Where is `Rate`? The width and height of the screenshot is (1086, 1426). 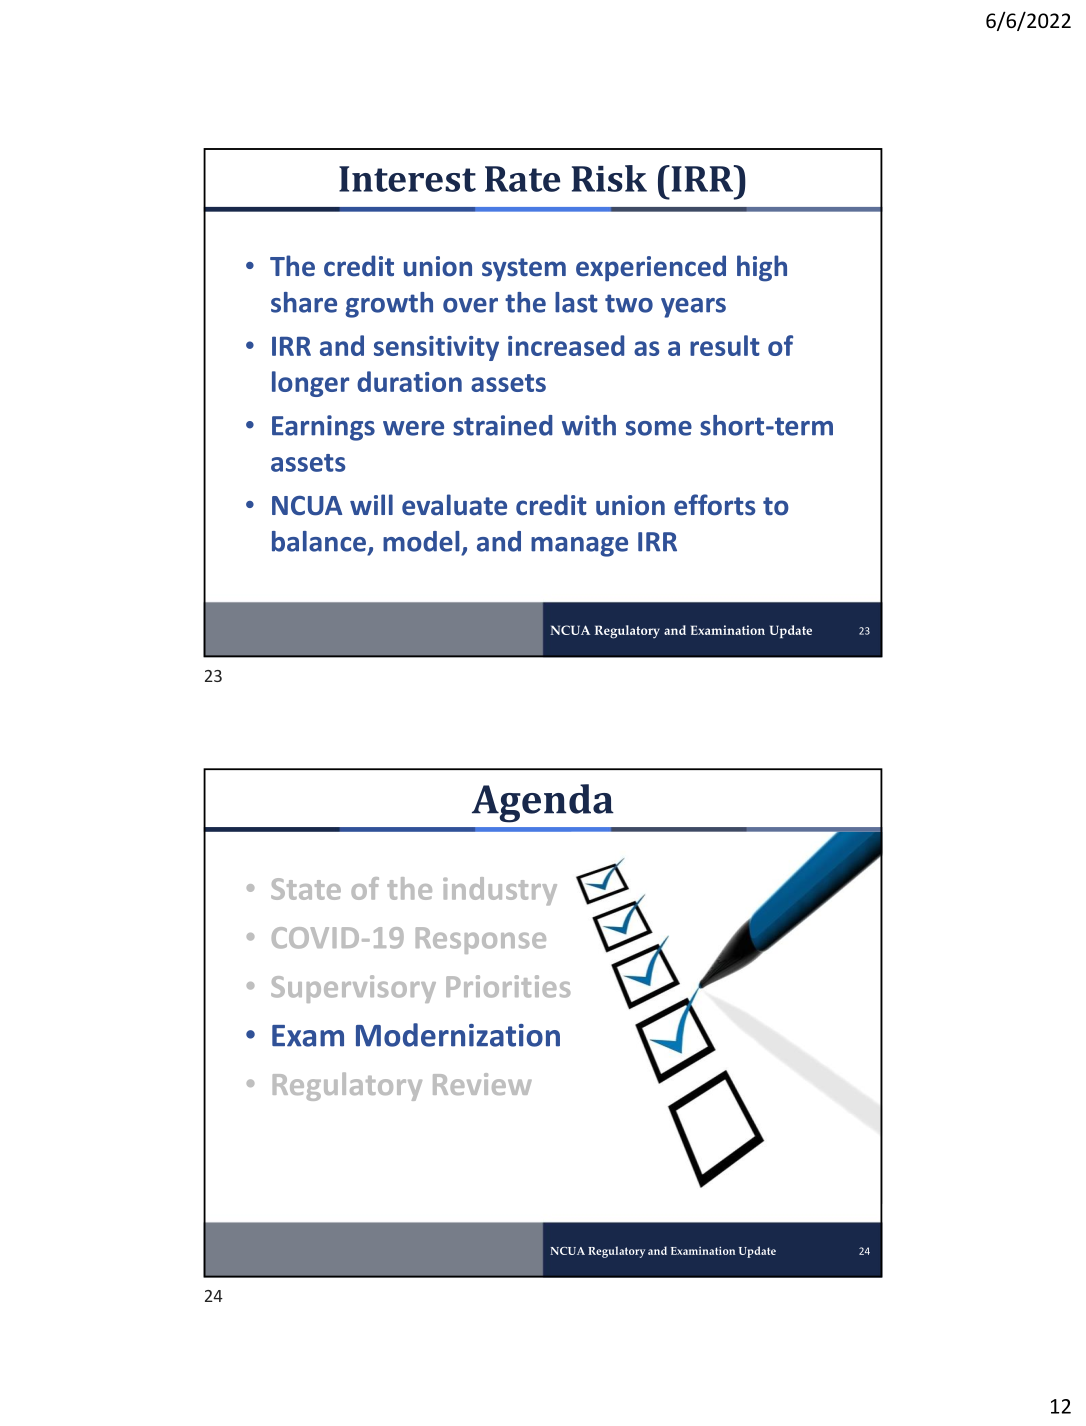 Rate is located at coordinates (522, 179).
